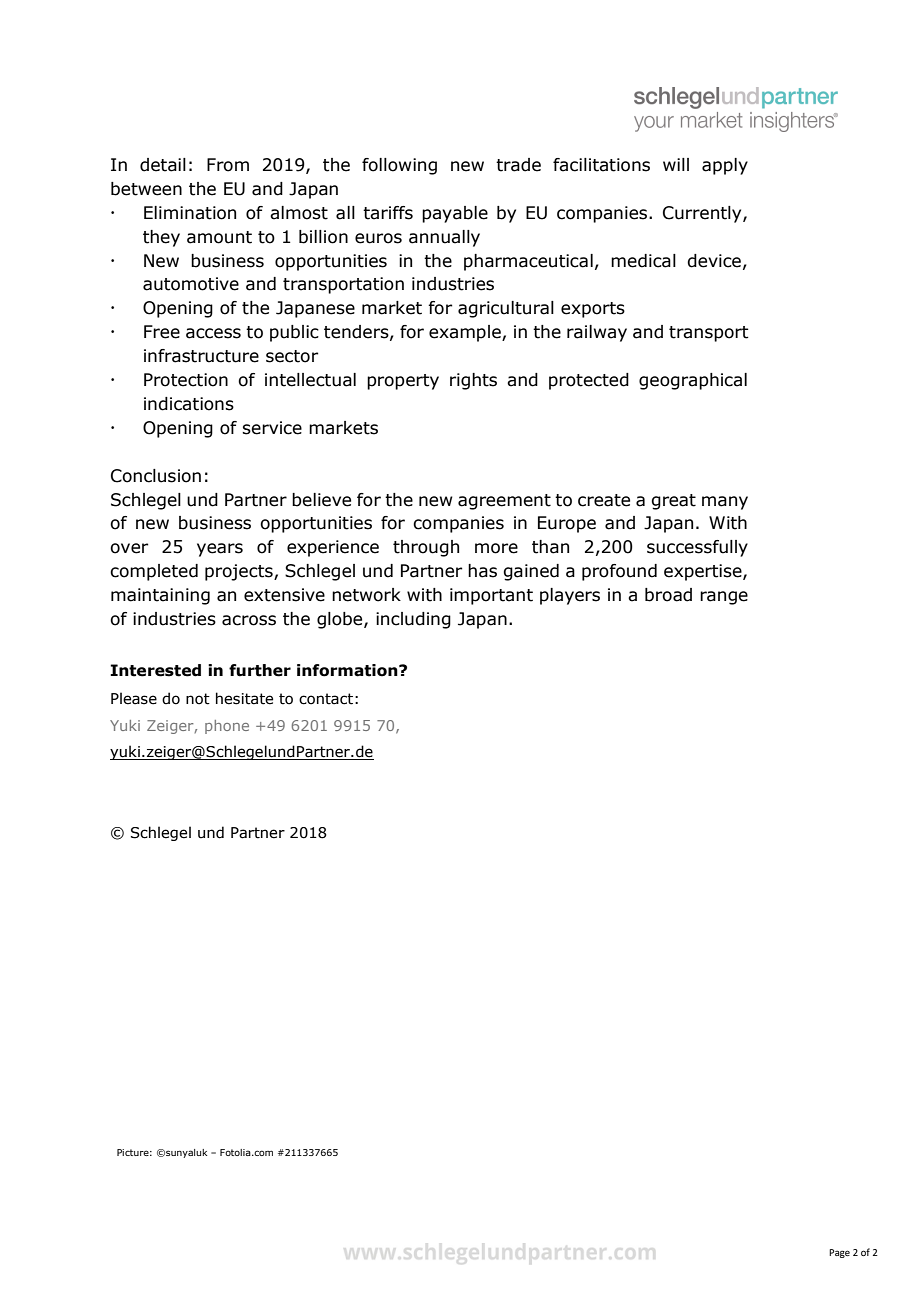  What do you see at coordinates (839, 1253) in the screenshot?
I see `Page` at bounding box center [839, 1253].
